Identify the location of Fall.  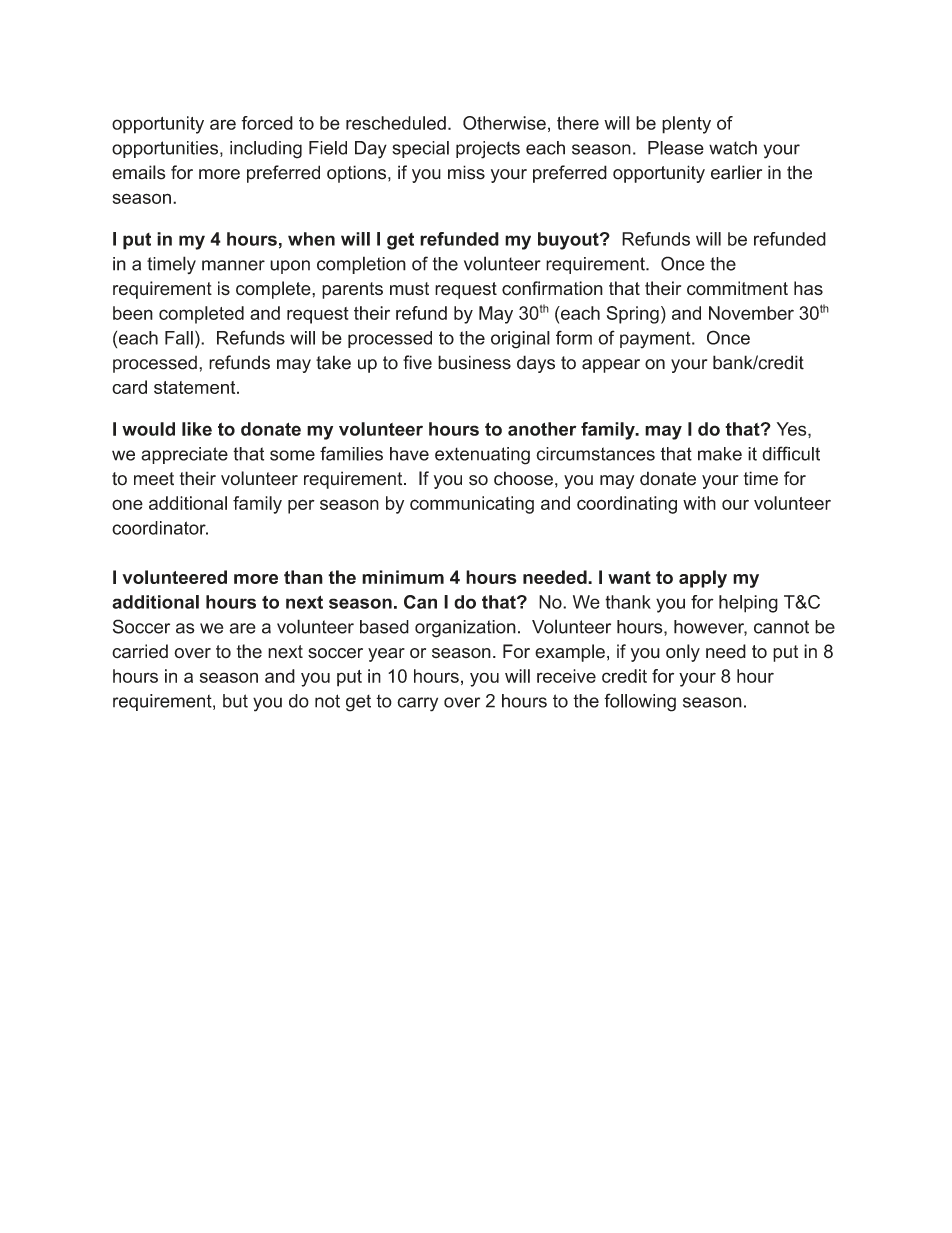
(179, 338).
